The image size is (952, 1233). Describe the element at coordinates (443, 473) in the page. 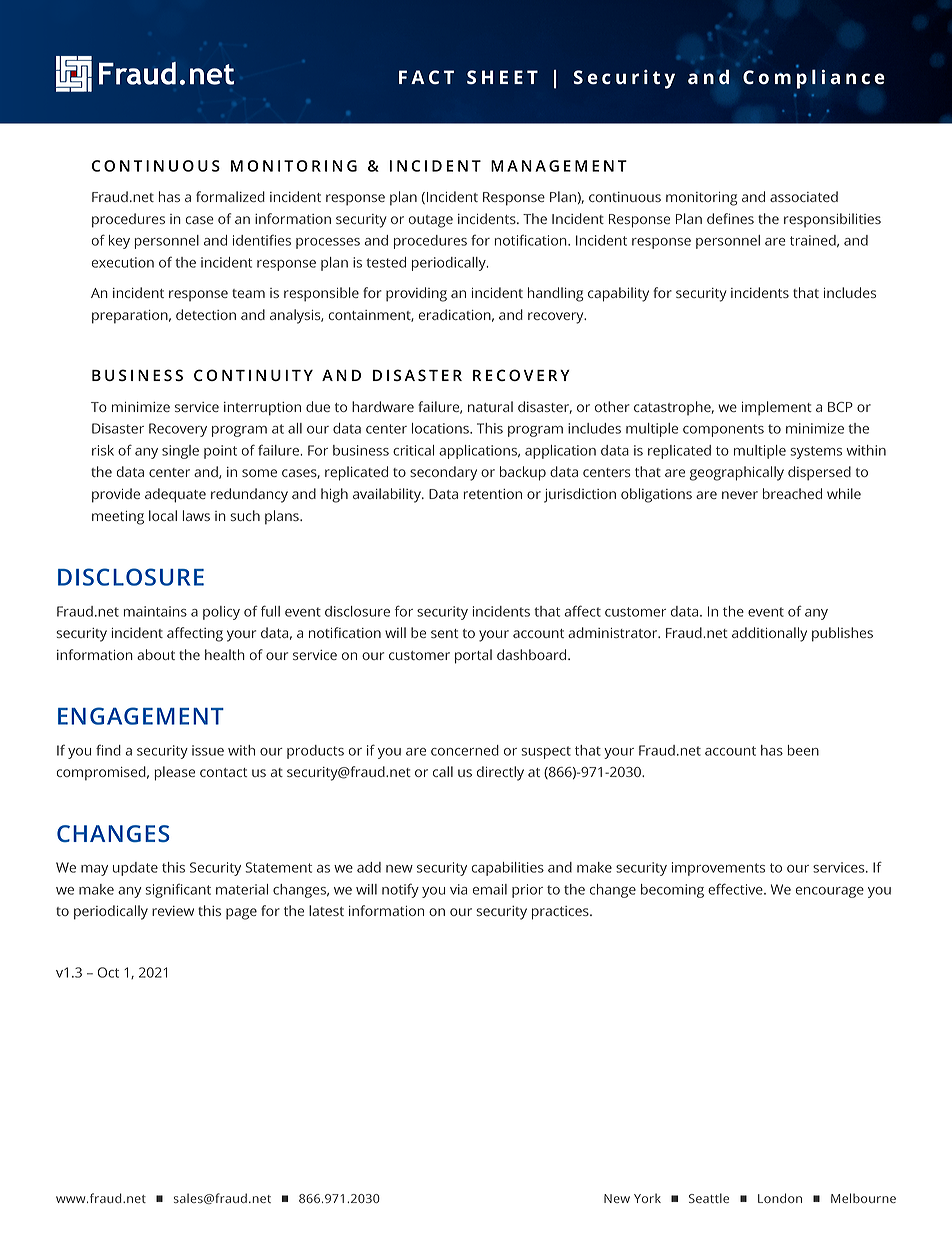

I see `secondary` at that location.
